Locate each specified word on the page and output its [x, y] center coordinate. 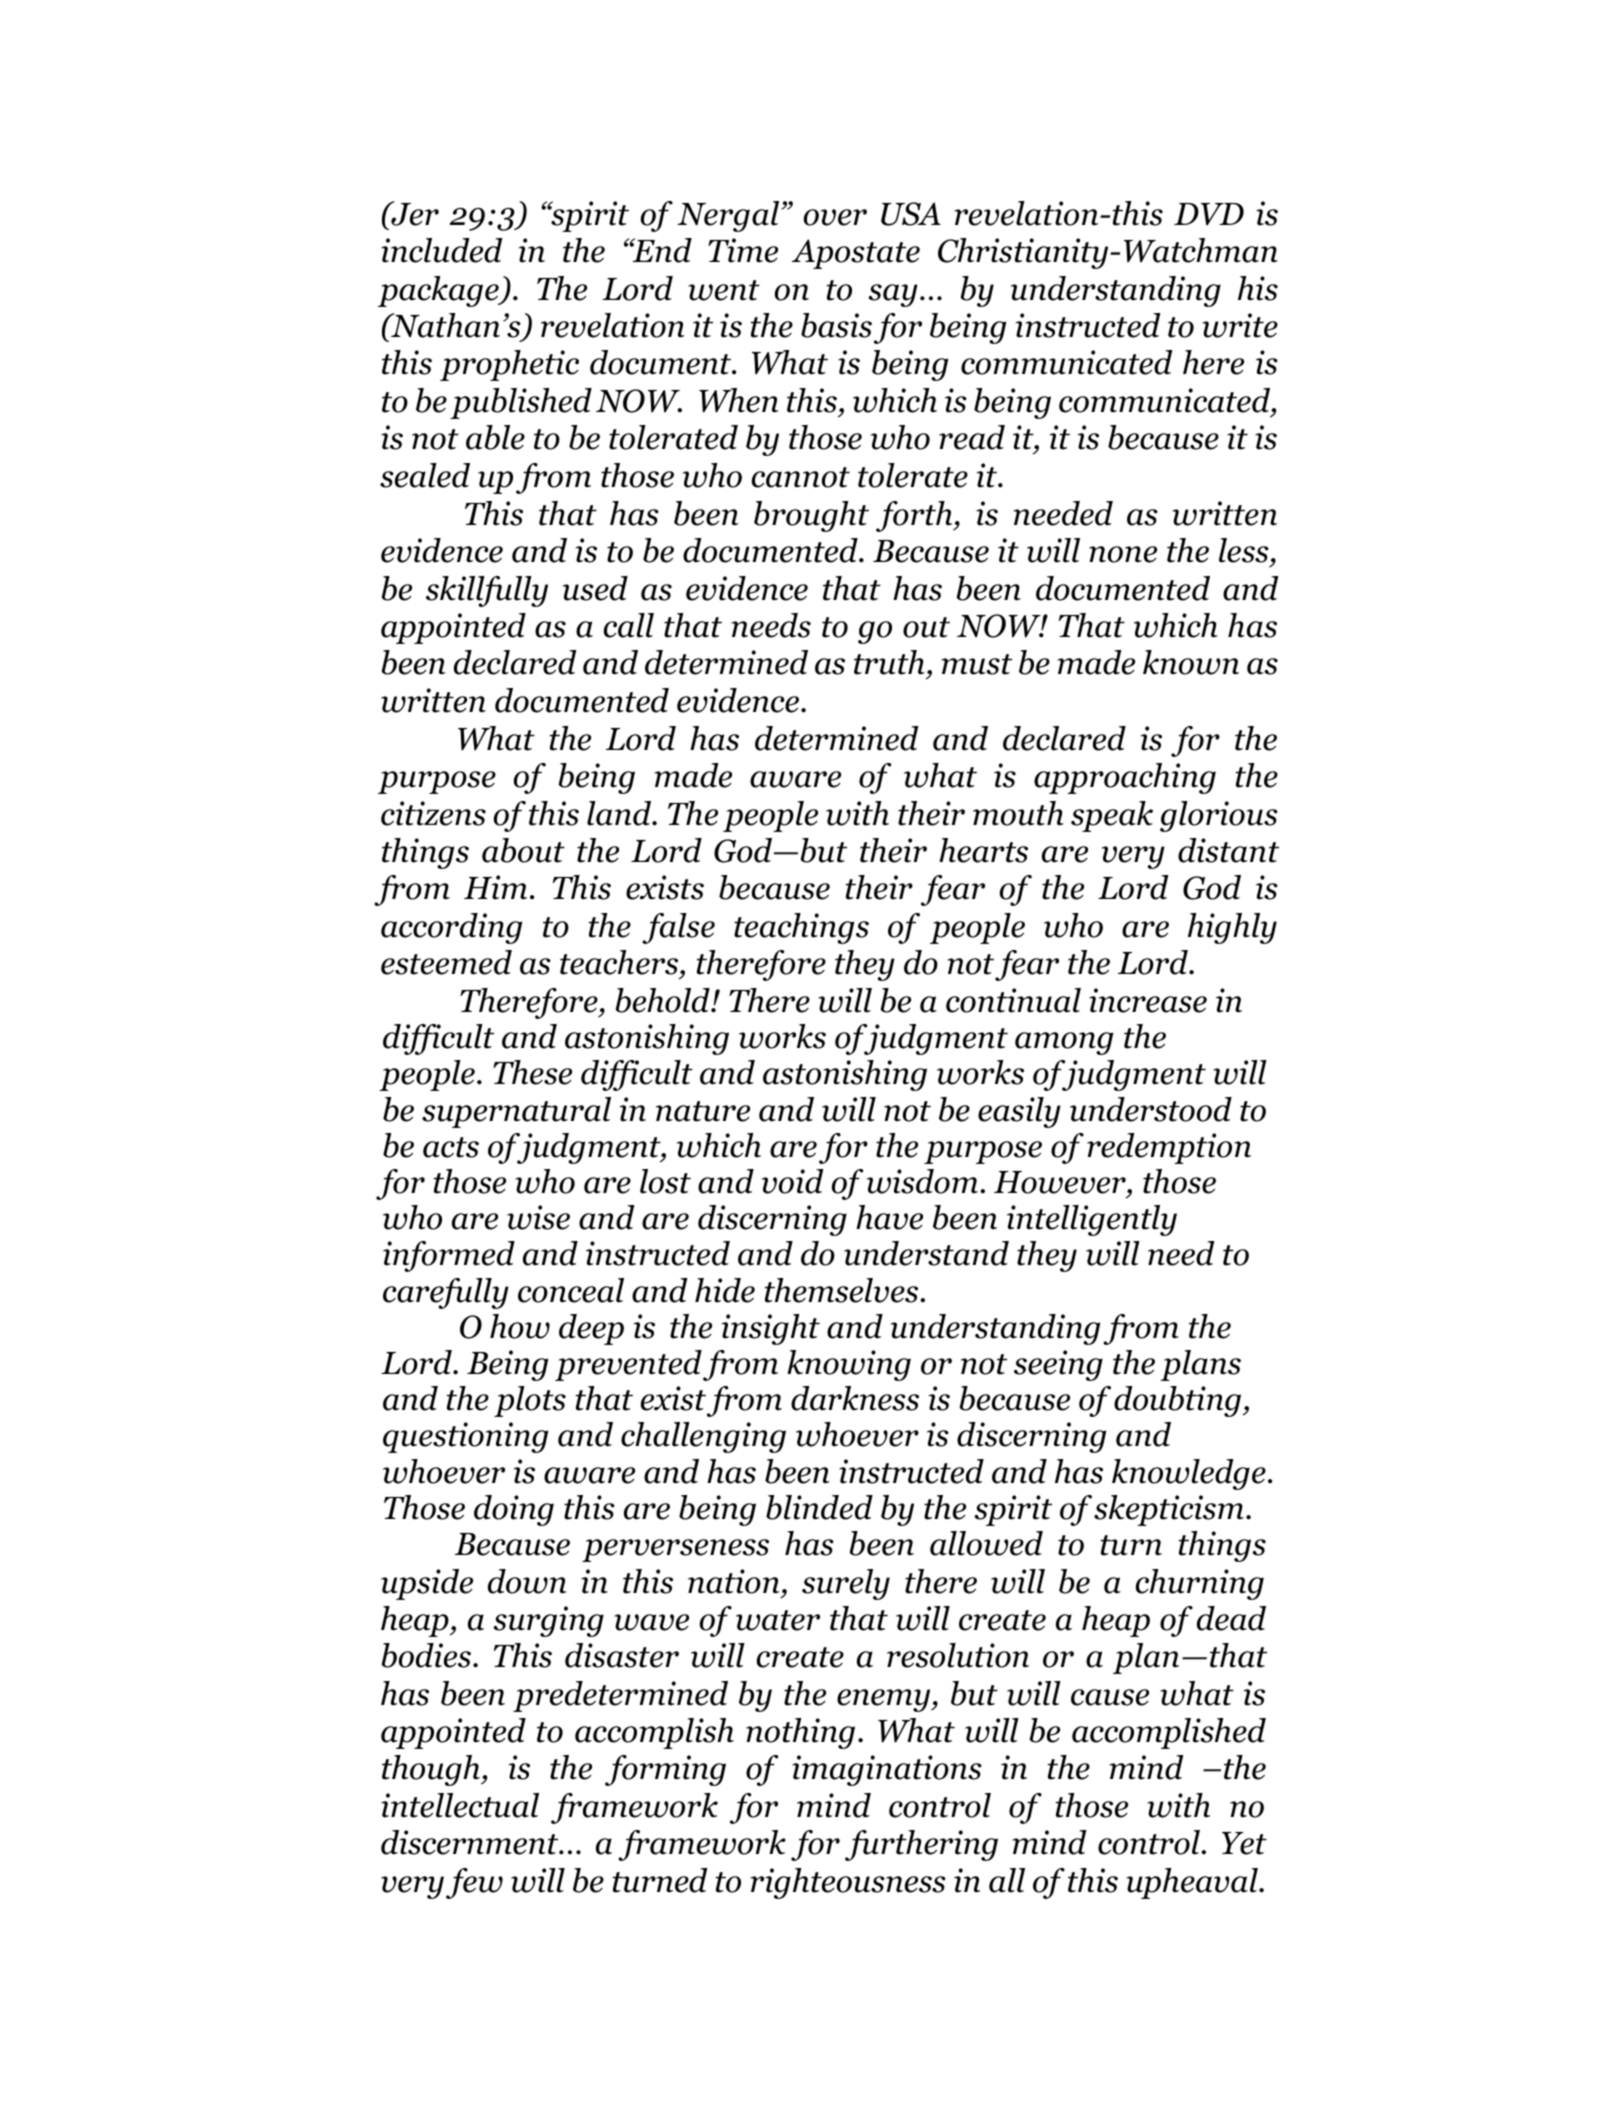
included [441, 250]
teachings [801, 928]
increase [1148, 1000]
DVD [1209, 214]
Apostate [856, 254]
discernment [471, 1842]
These [532, 1072]
